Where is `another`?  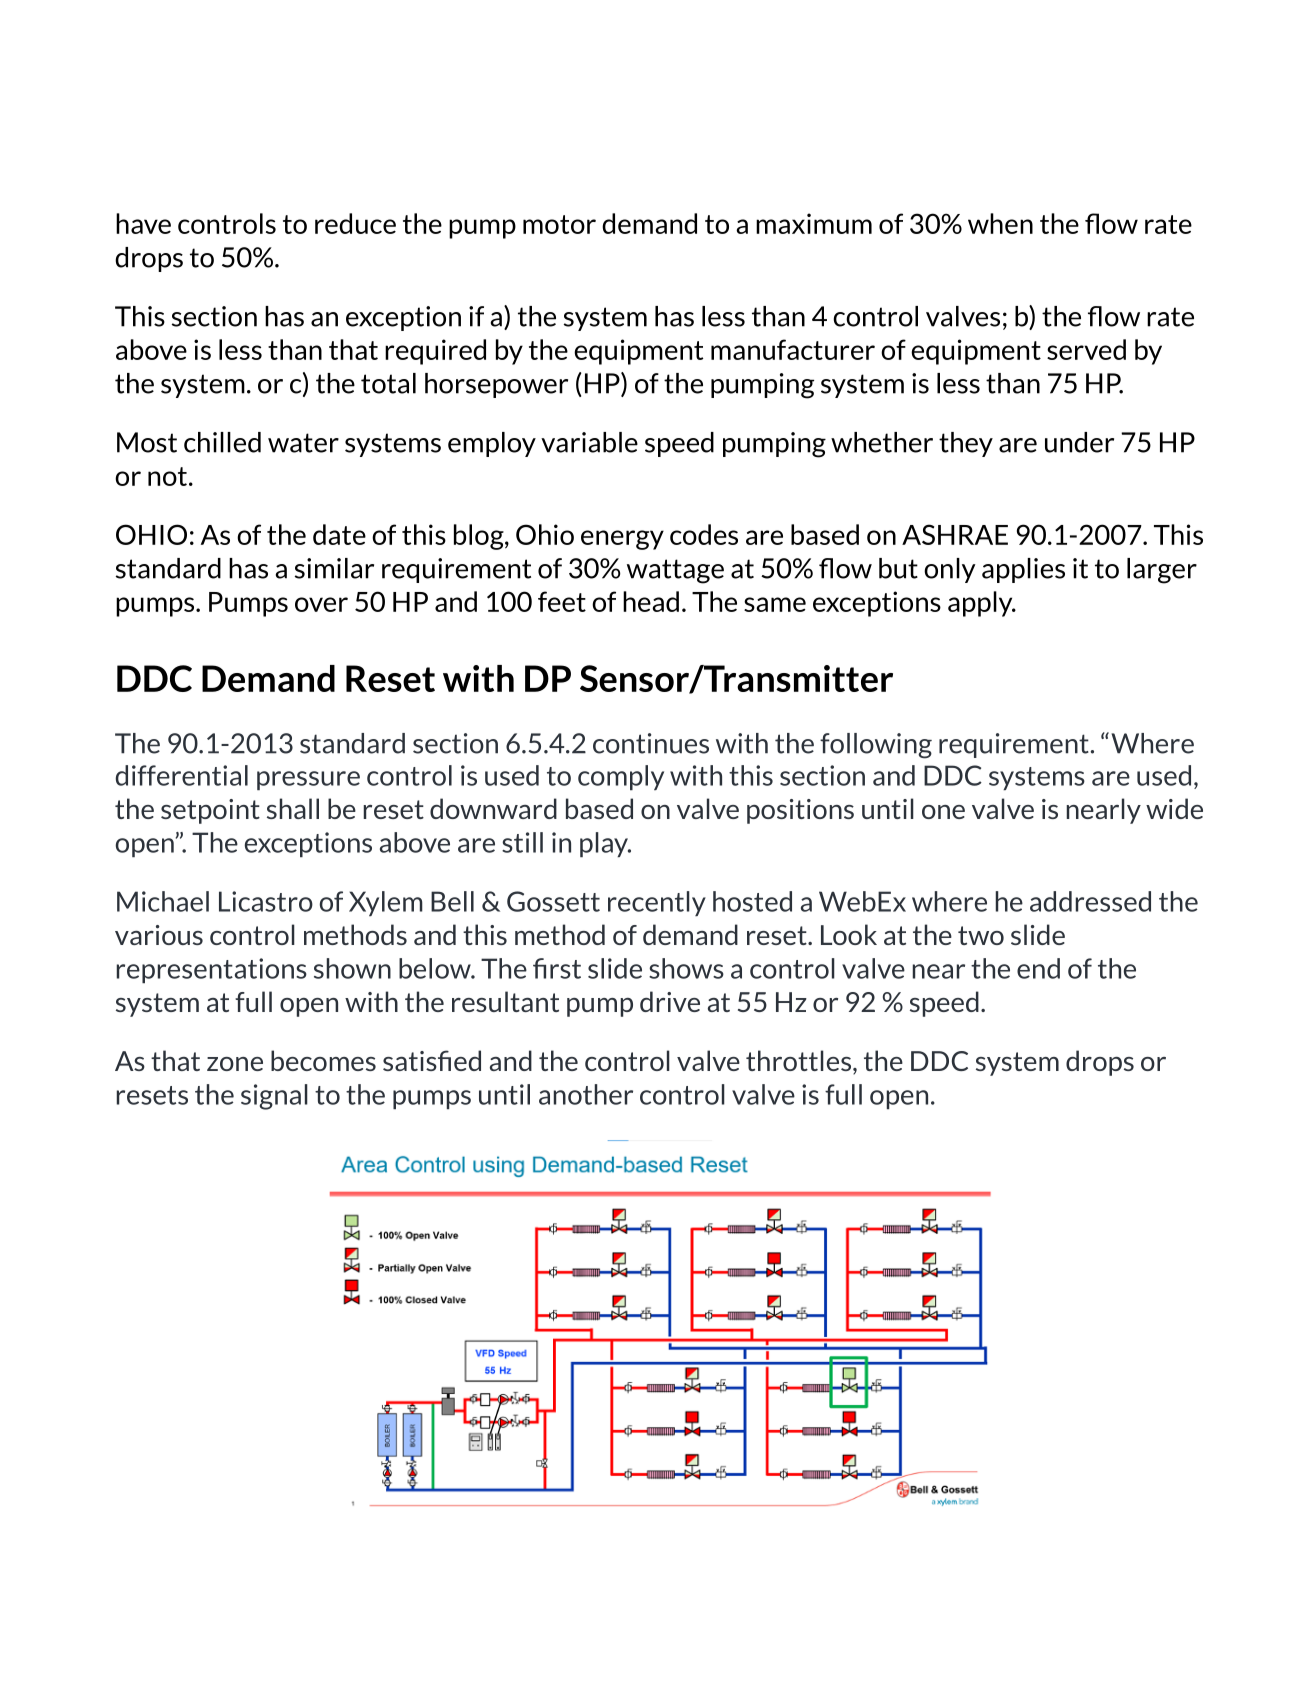
another is located at coordinates (586, 1094).
